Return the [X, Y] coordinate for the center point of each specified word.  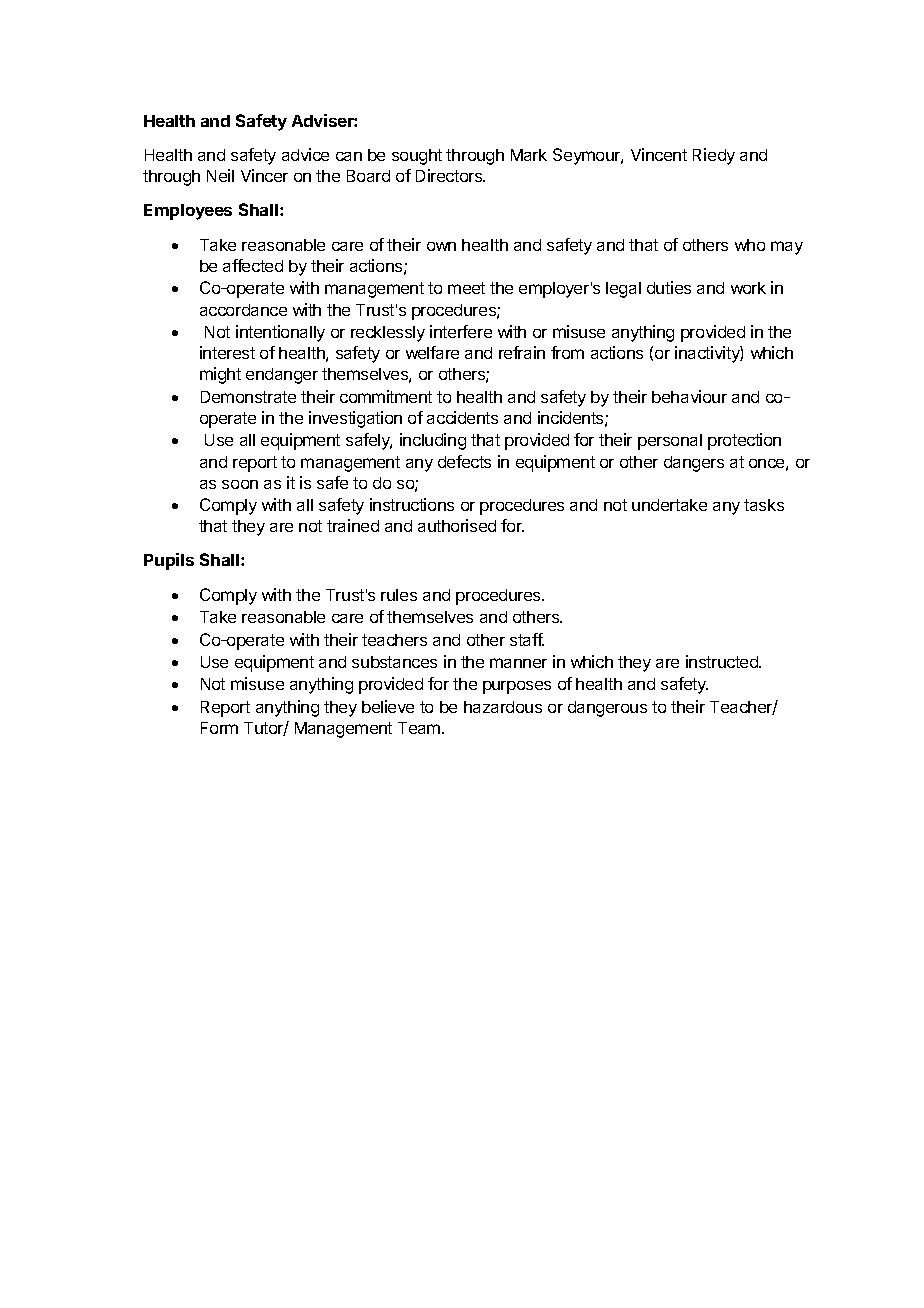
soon [240, 484]
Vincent [659, 154]
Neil [220, 175]
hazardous [503, 707]
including [433, 441]
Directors [450, 175]
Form [219, 728]
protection [744, 441]
